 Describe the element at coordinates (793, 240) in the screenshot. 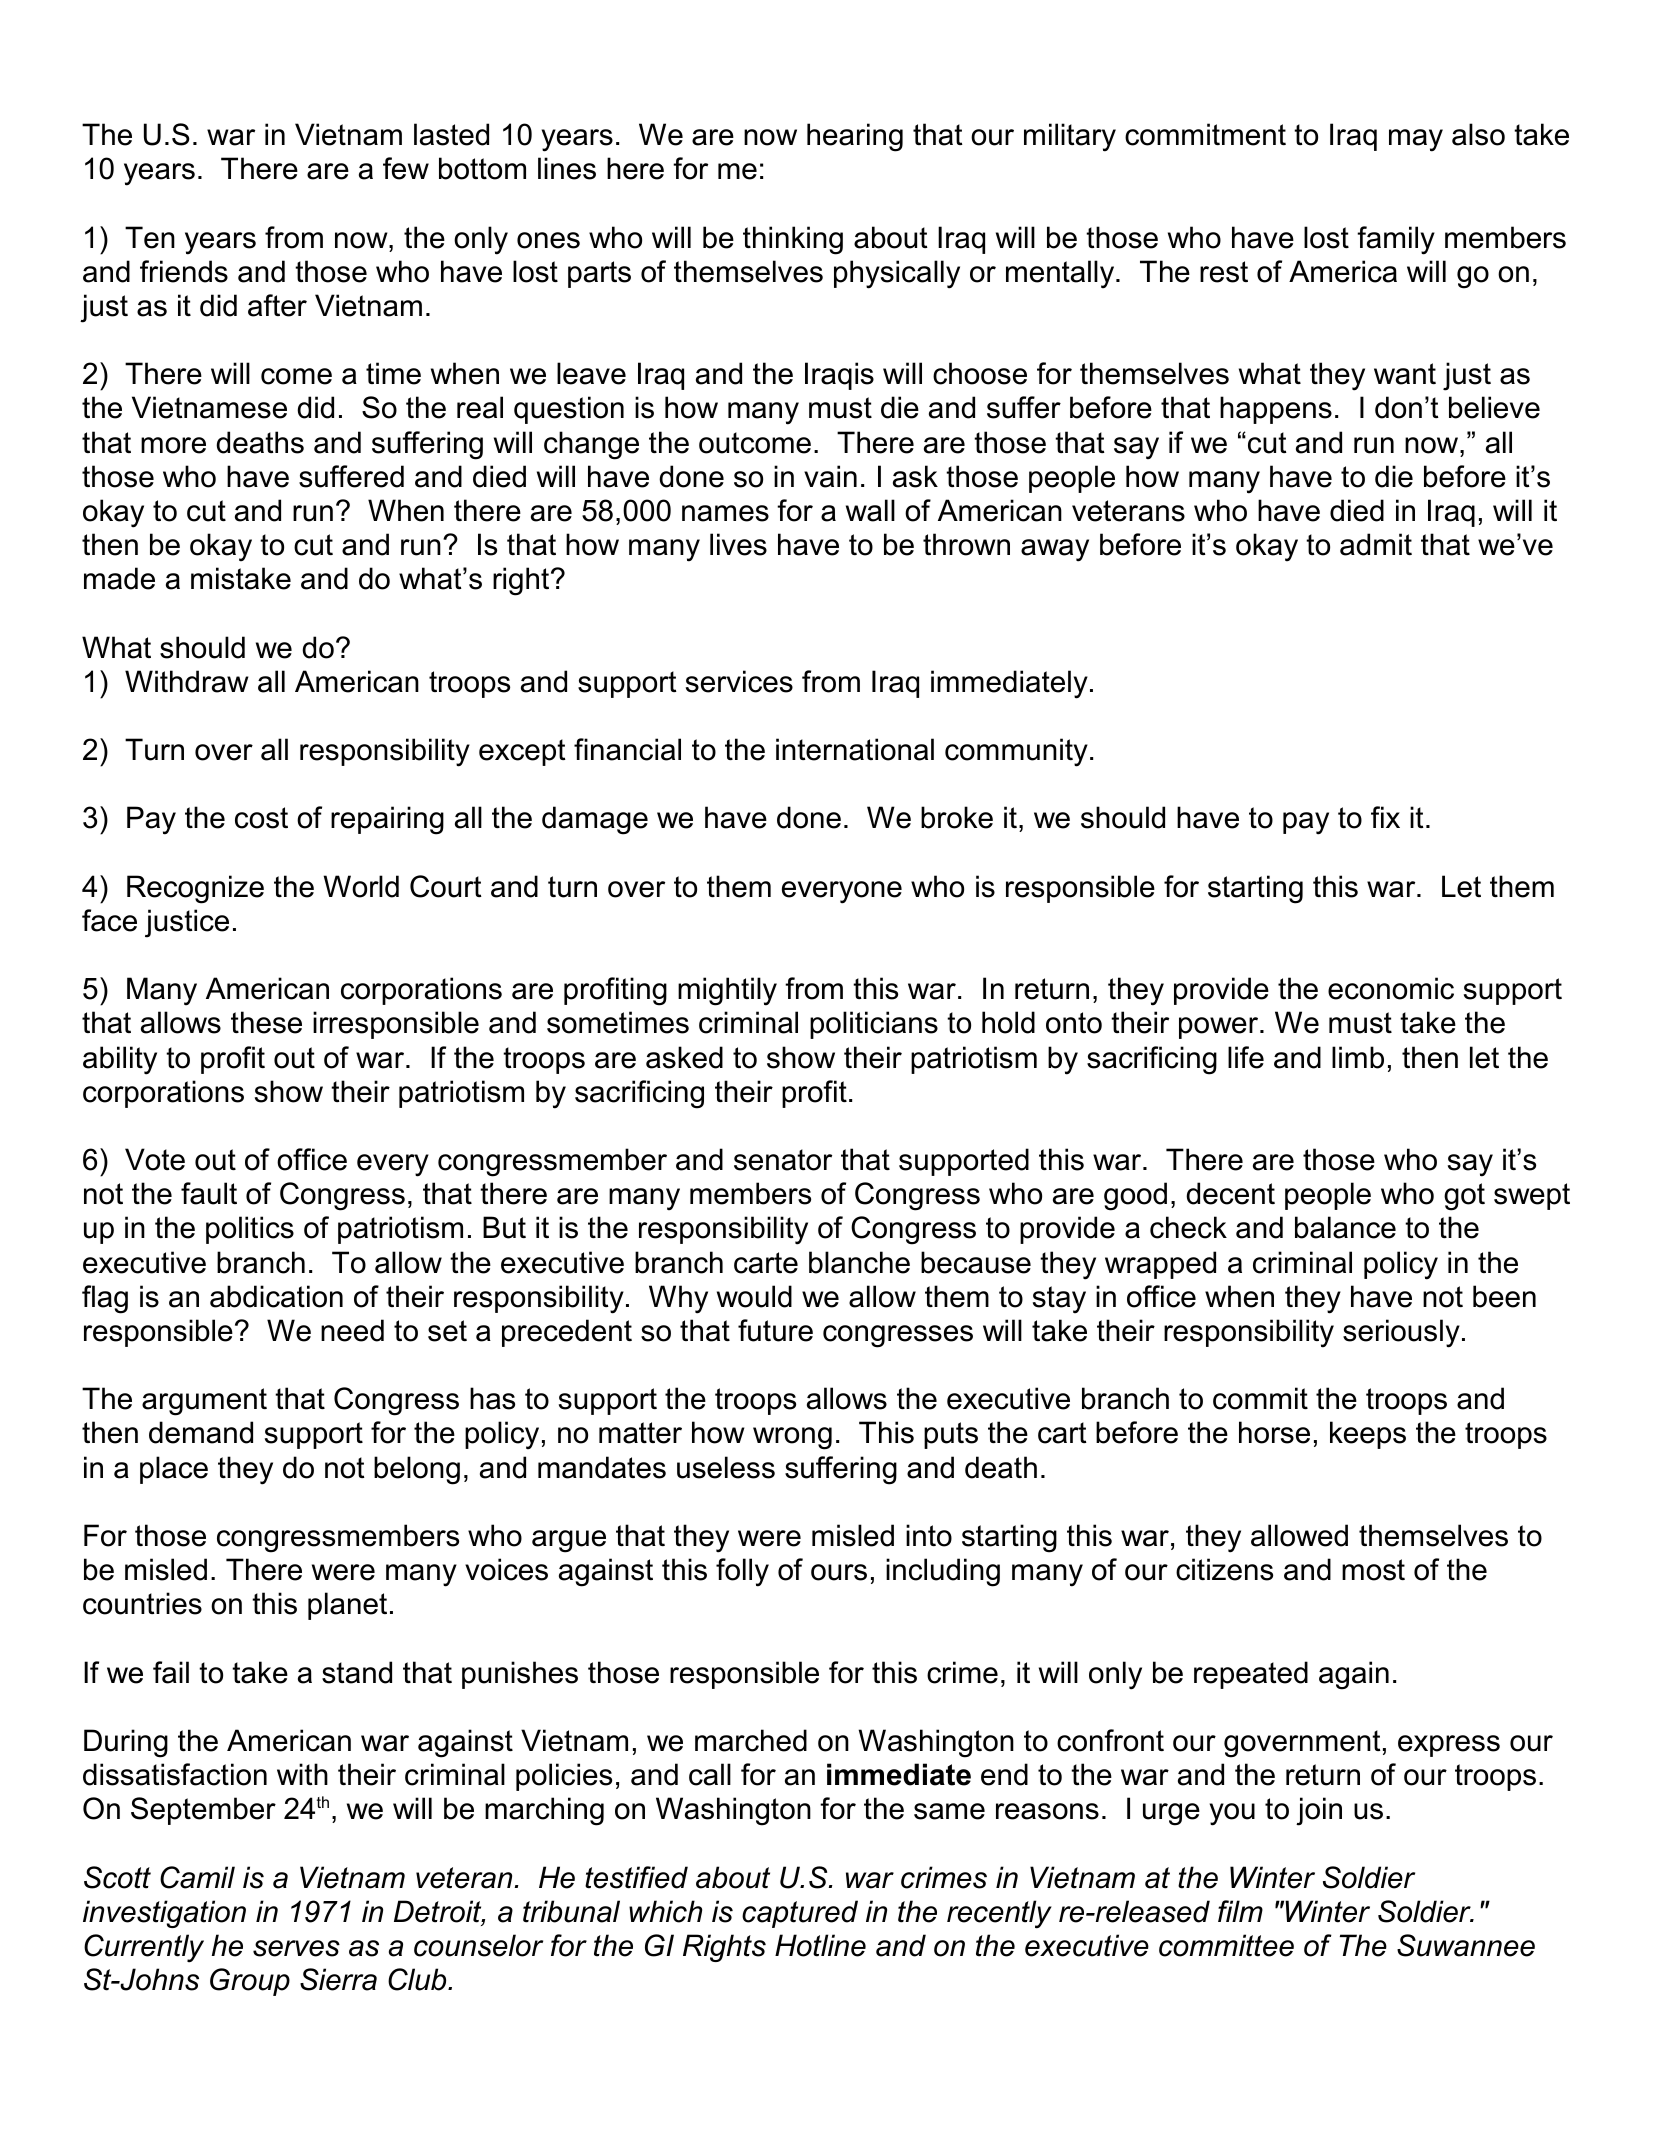

I see `thinking` at that location.
